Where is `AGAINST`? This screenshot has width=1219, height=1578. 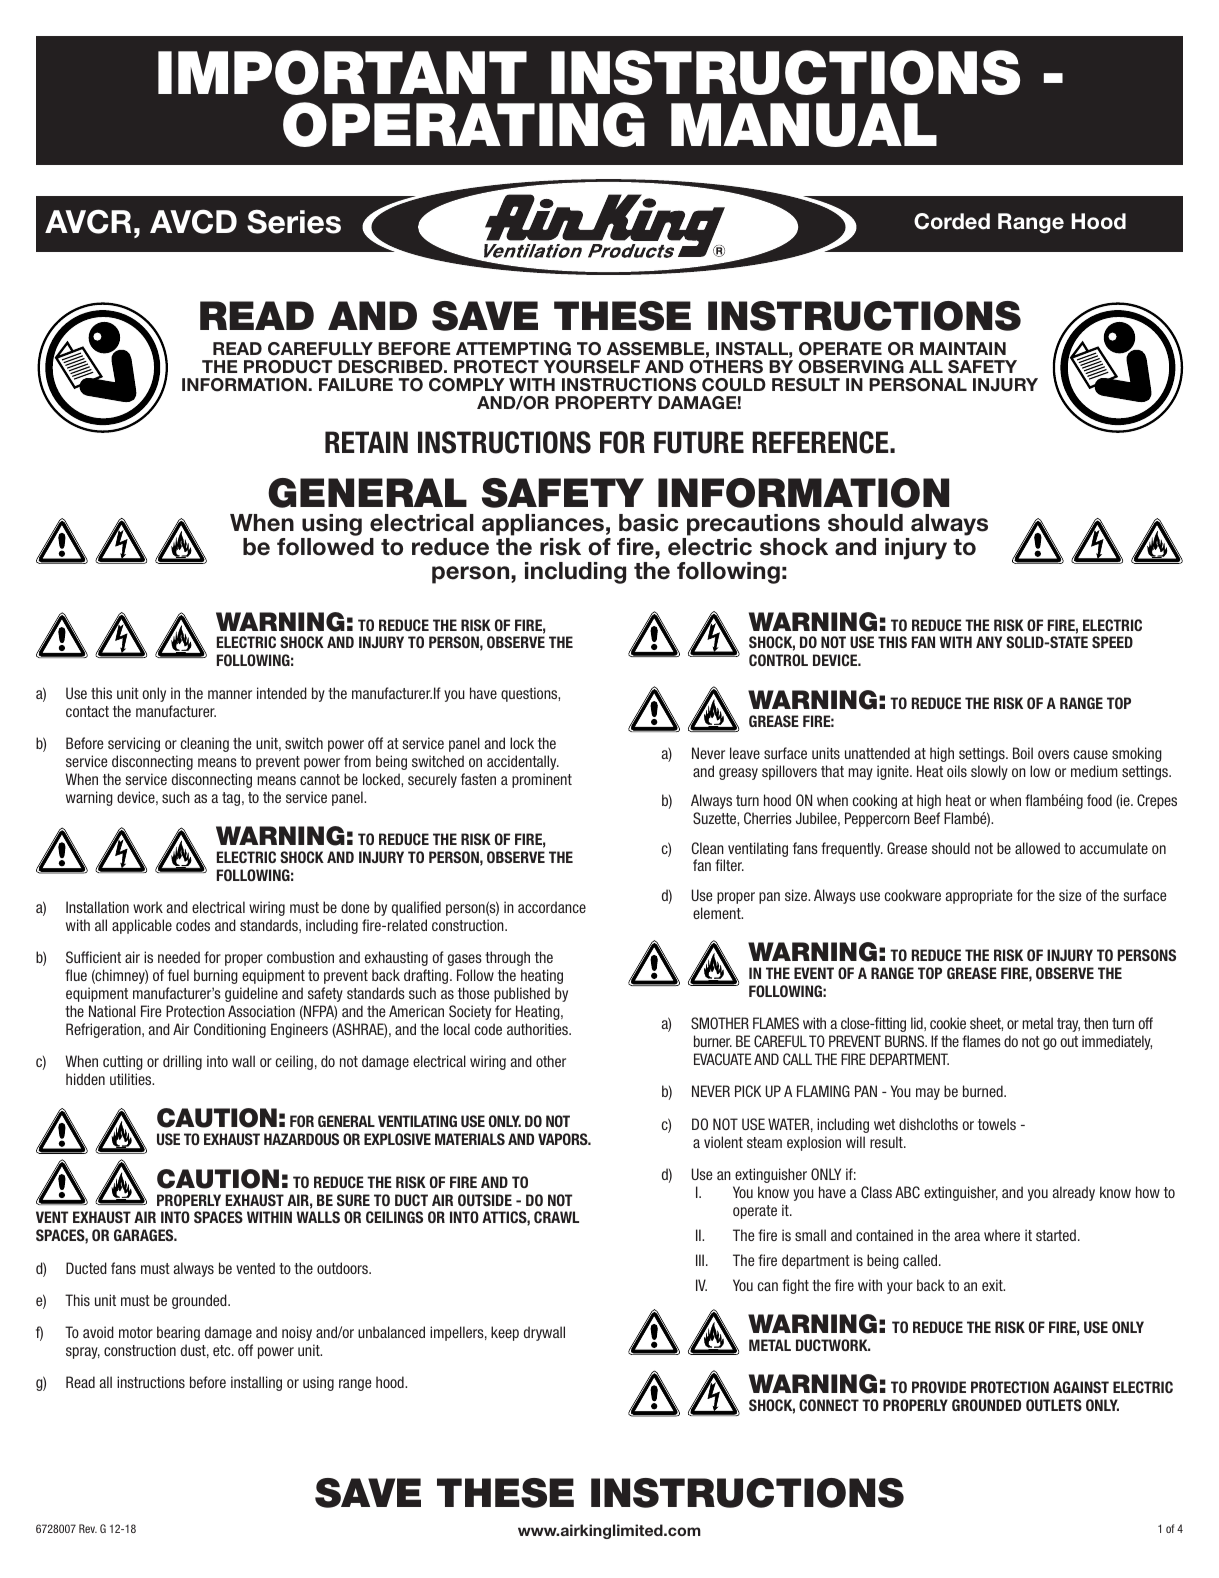 AGAINST is located at coordinates (1081, 1387).
